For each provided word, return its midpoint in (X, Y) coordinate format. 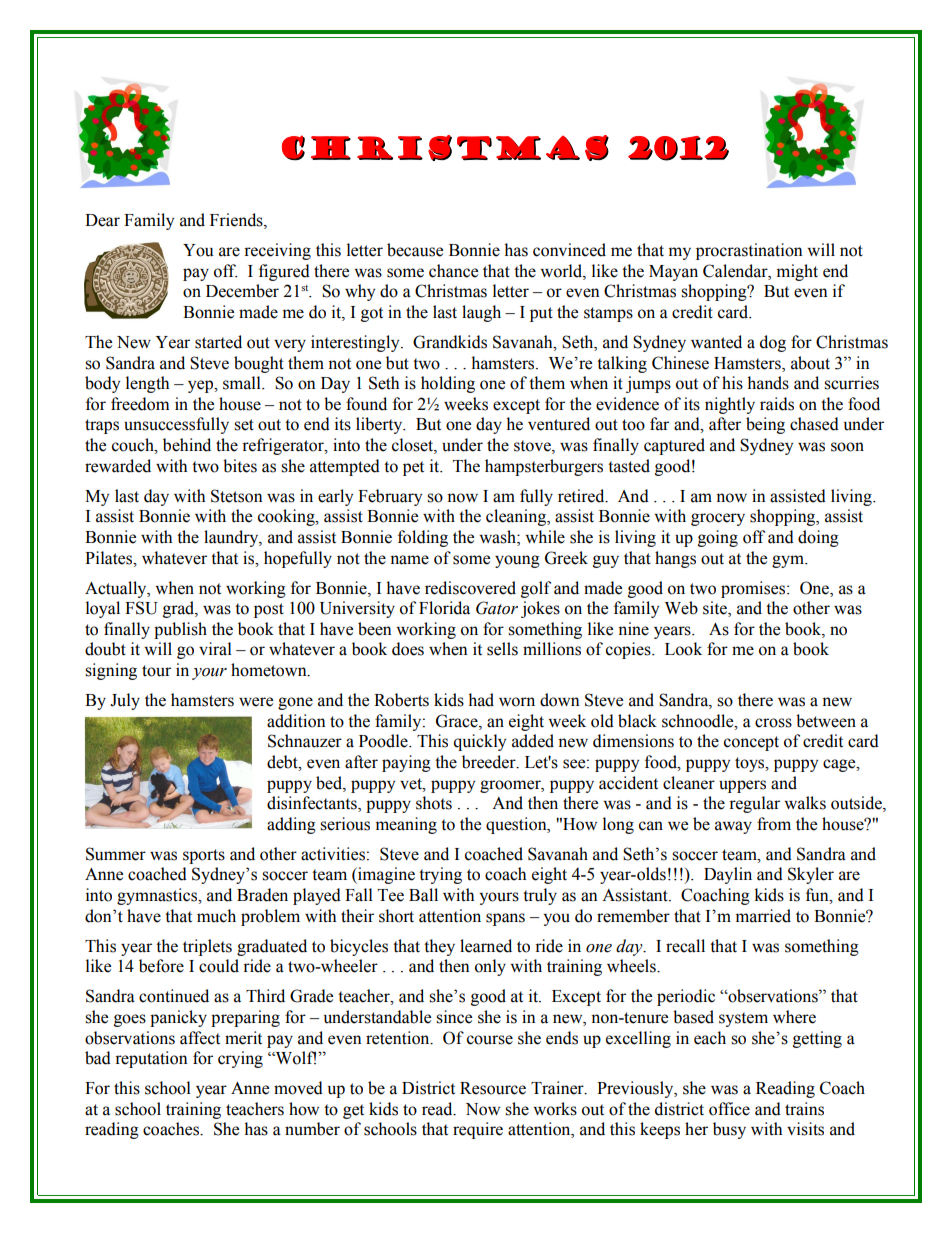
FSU (141, 608)
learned (486, 946)
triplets (207, 947)
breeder (490, 762)
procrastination (749, 251)
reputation (151, 1059)
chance (453, 271)
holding (448, 384)
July (125, 701)
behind (187, 445)
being (765, 425)
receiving (277, 251)
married (763, 916)
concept (751, 743)
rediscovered (470, 588)
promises (754, 589)
